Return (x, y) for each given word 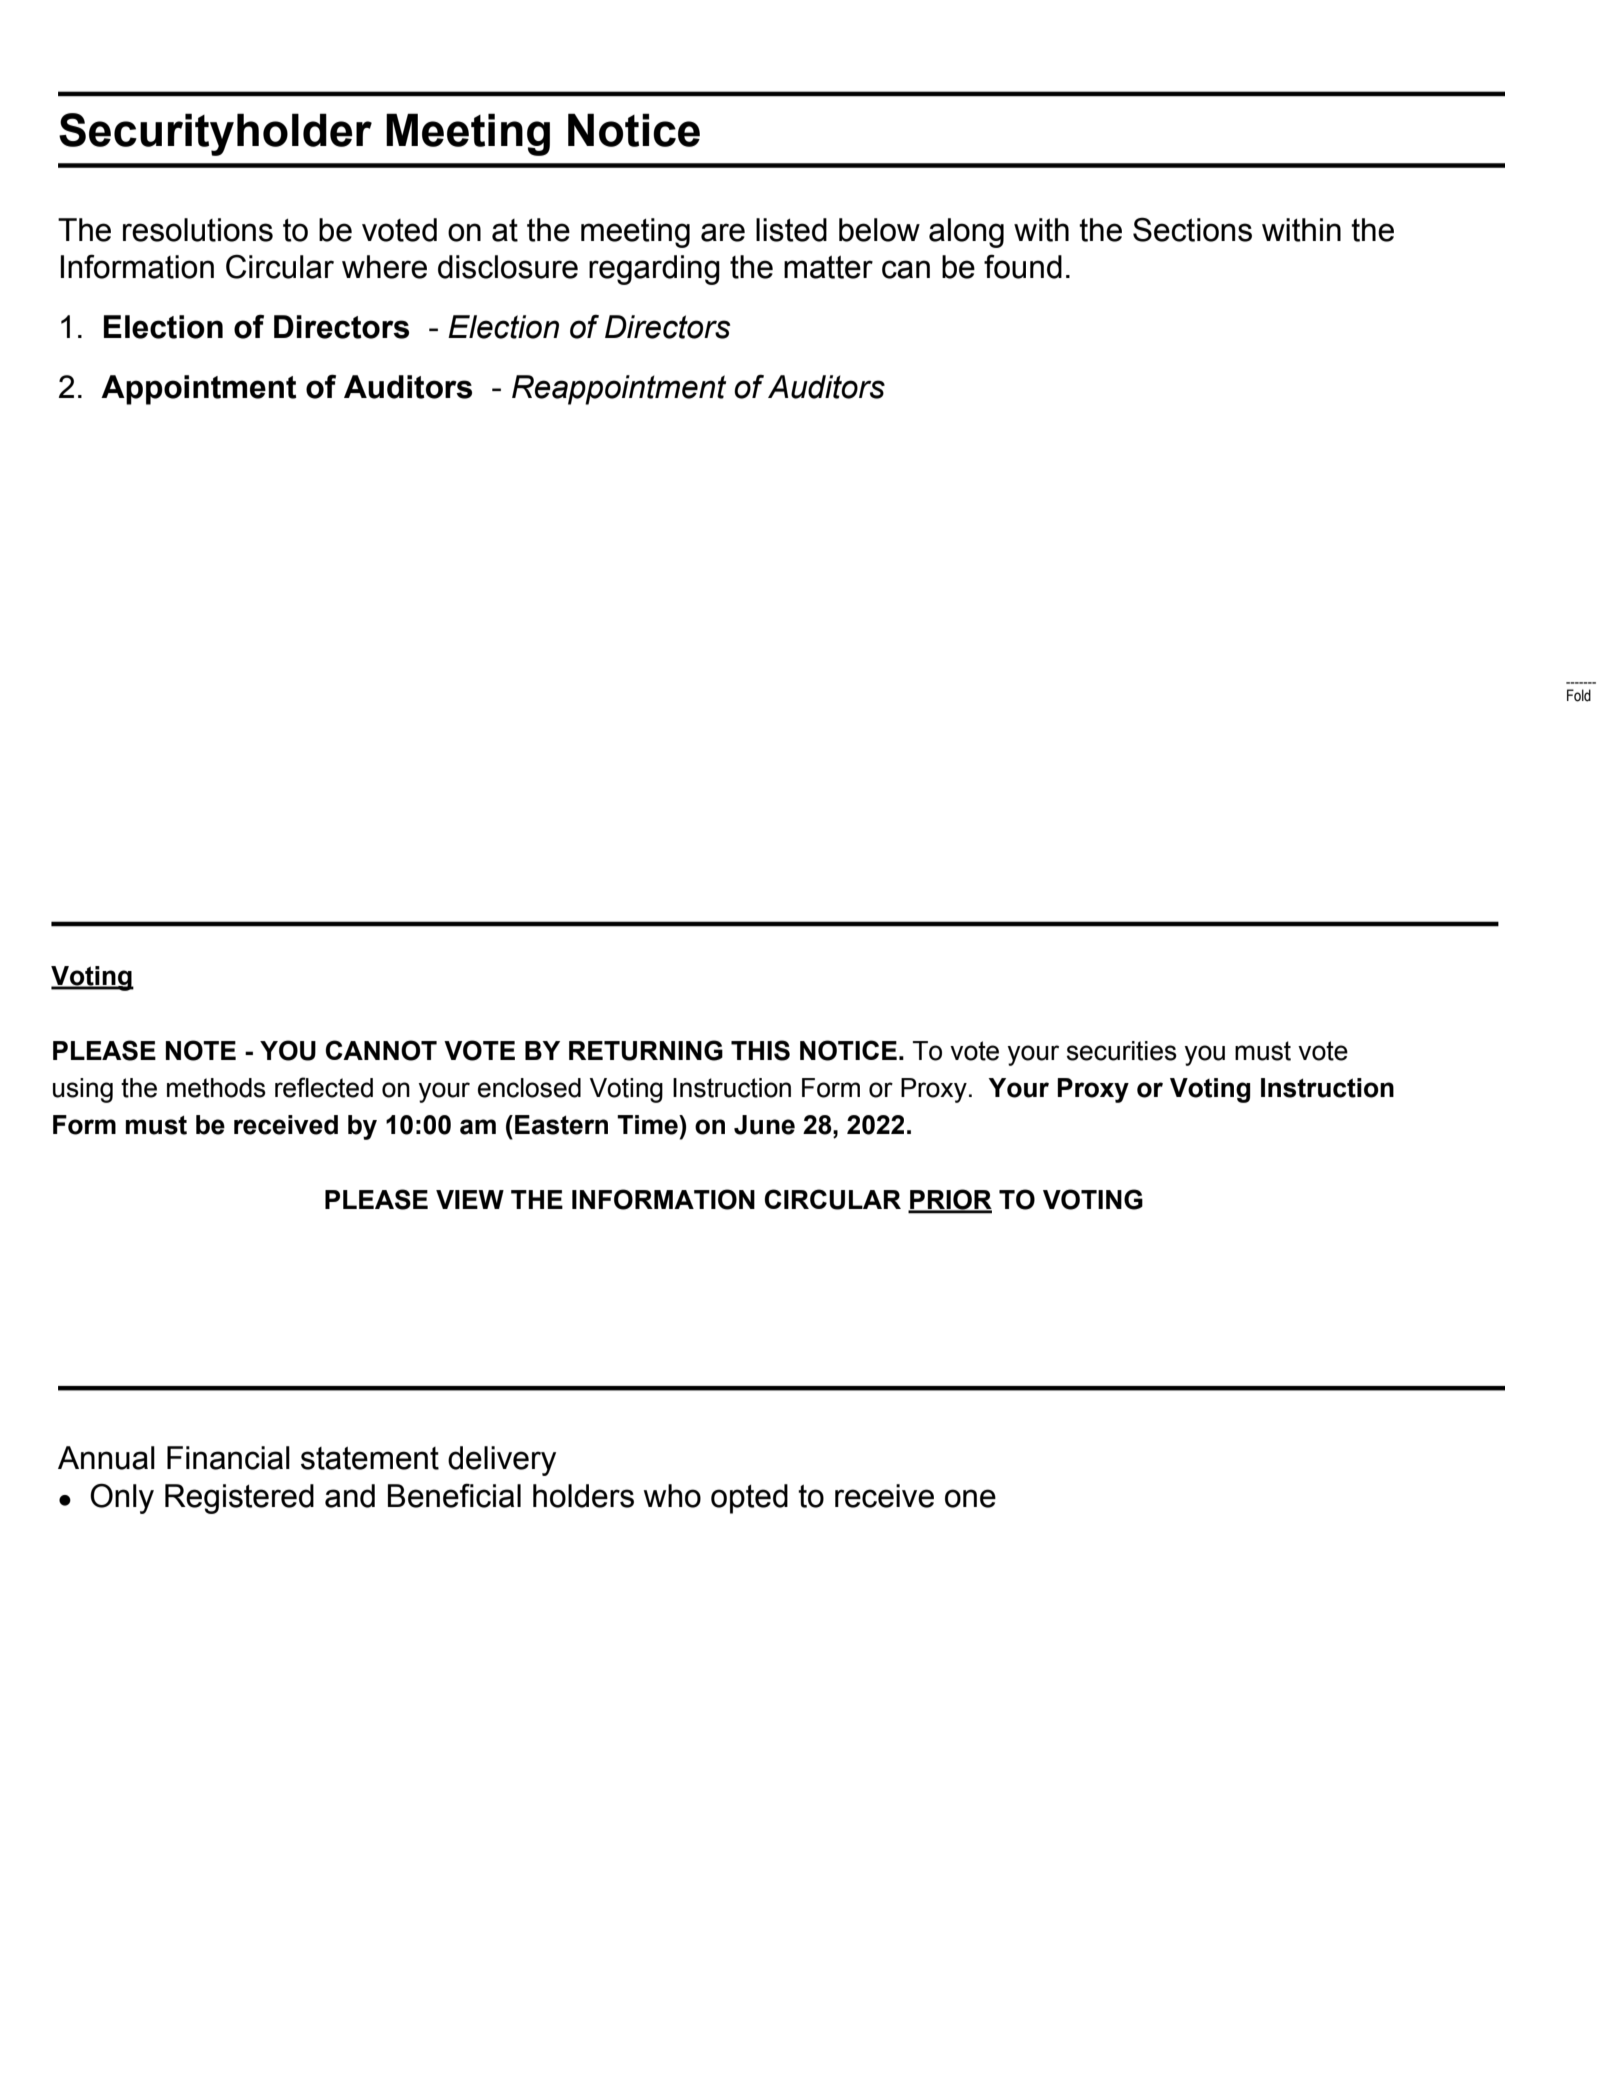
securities (1122, 1051)
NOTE (201, 1050)
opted (749, 1499)
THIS (760, 1050)
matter (828, 267)
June (764, 1125)
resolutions (198, 230)
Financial (228, 1458)
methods (216, 1088)
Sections (1192, 229)
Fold (1579, 695)
